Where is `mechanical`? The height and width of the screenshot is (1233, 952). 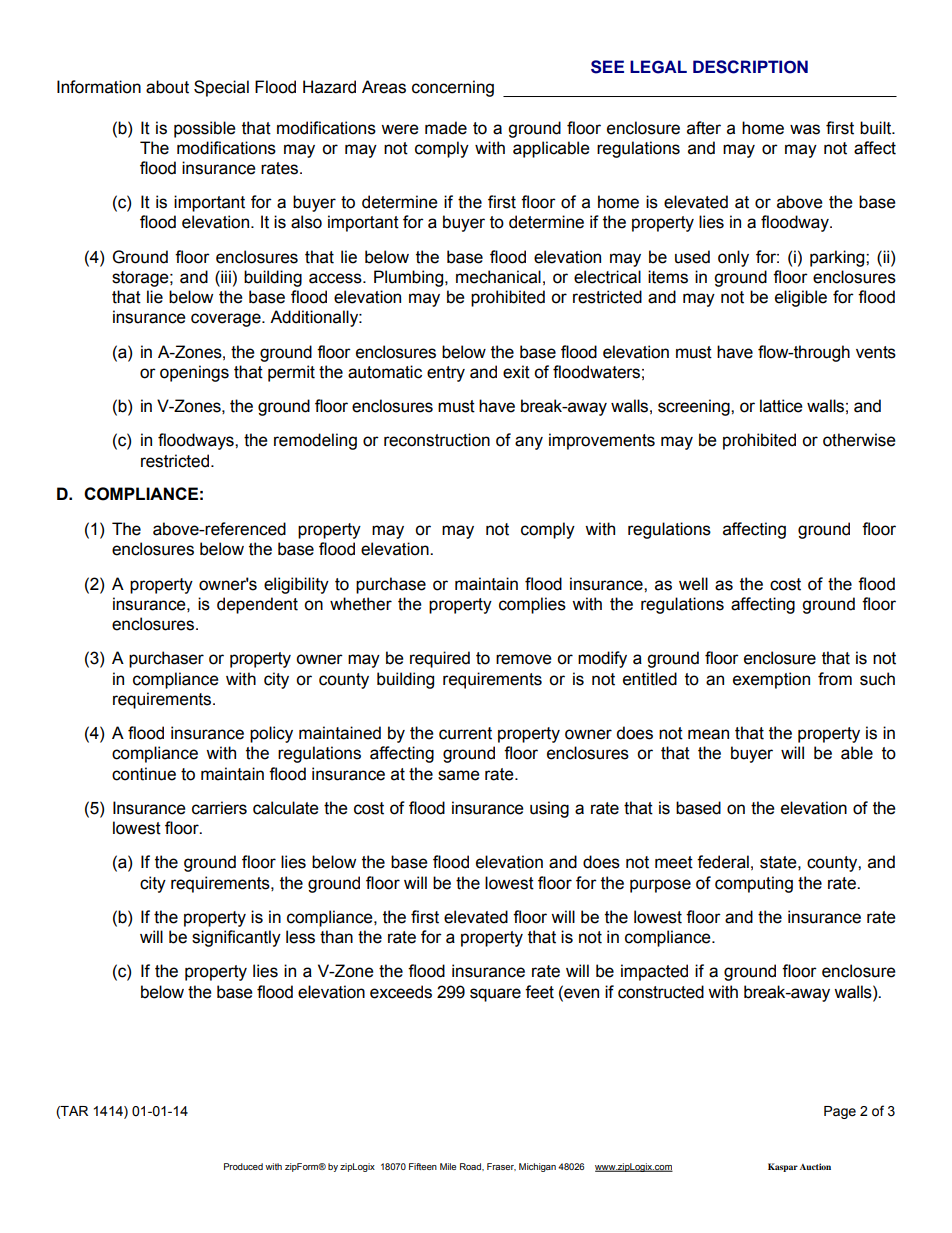 mechanical is located at coordinates (498, 277).
